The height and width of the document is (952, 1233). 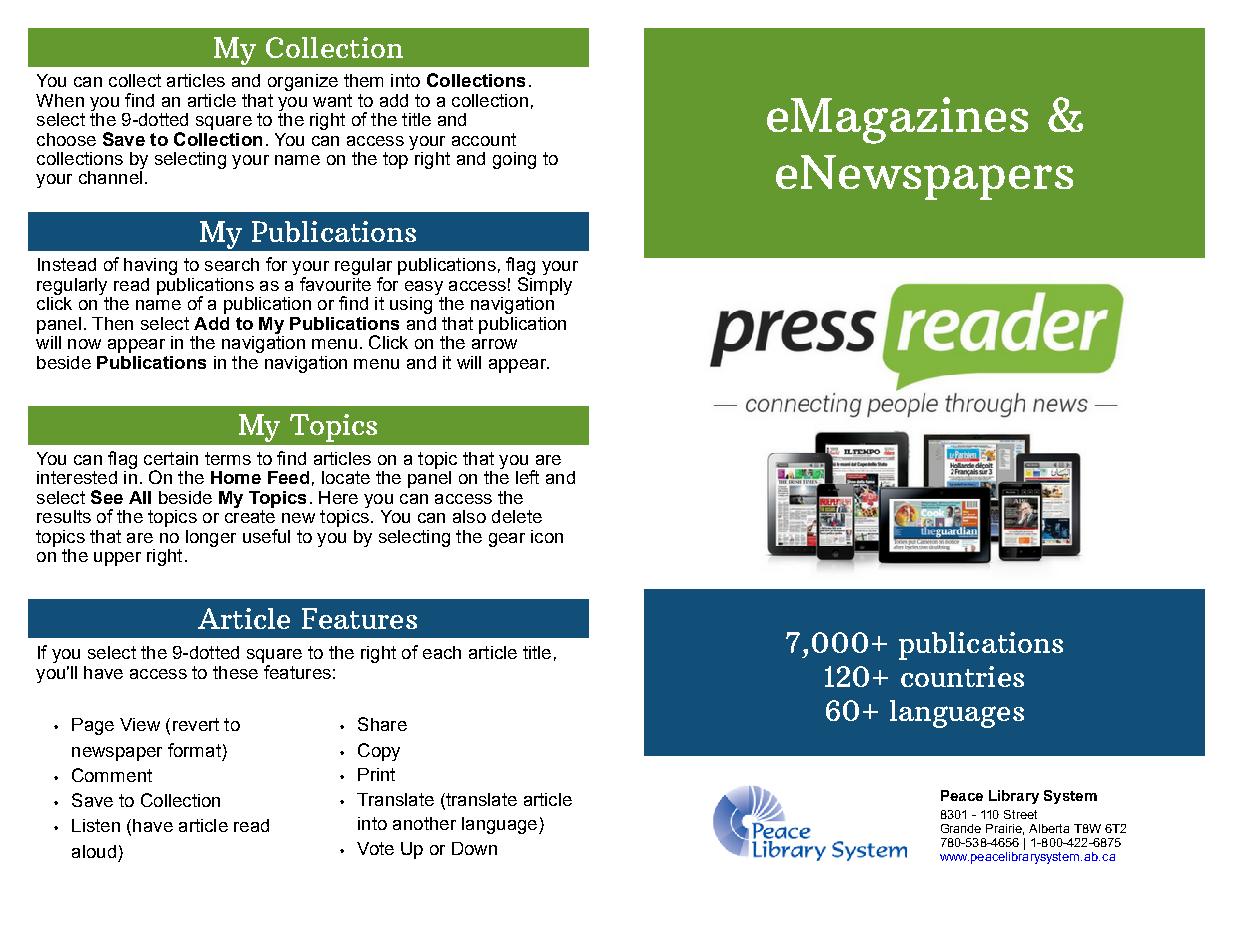 What do you see at coordinates (150, 266) in the document?
I see `having` at bounding box center [150, 266].
